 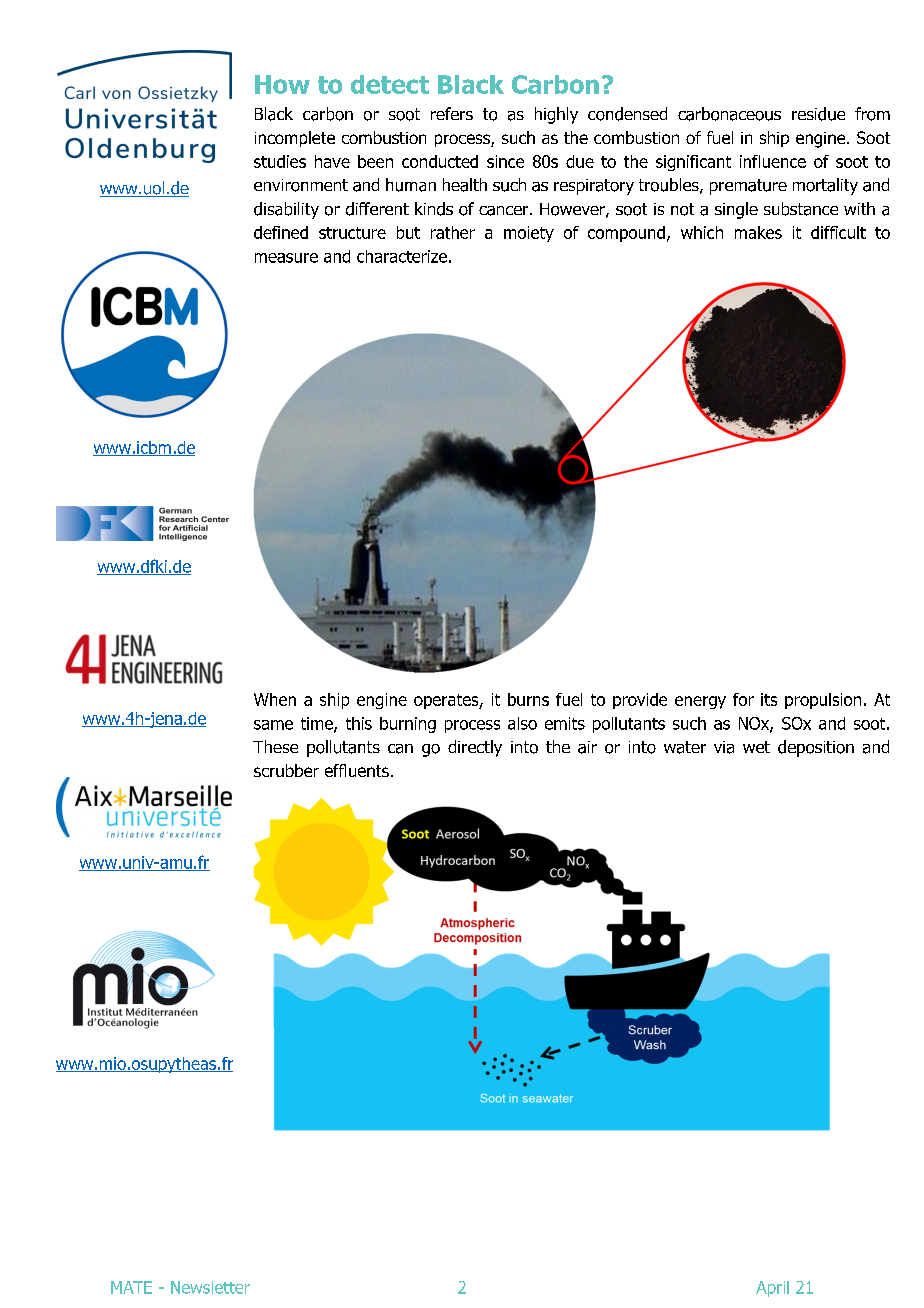 What do you see at coordinates (275, 699) in the screenshot?
I see `When` at bounding box center [275, 699].
